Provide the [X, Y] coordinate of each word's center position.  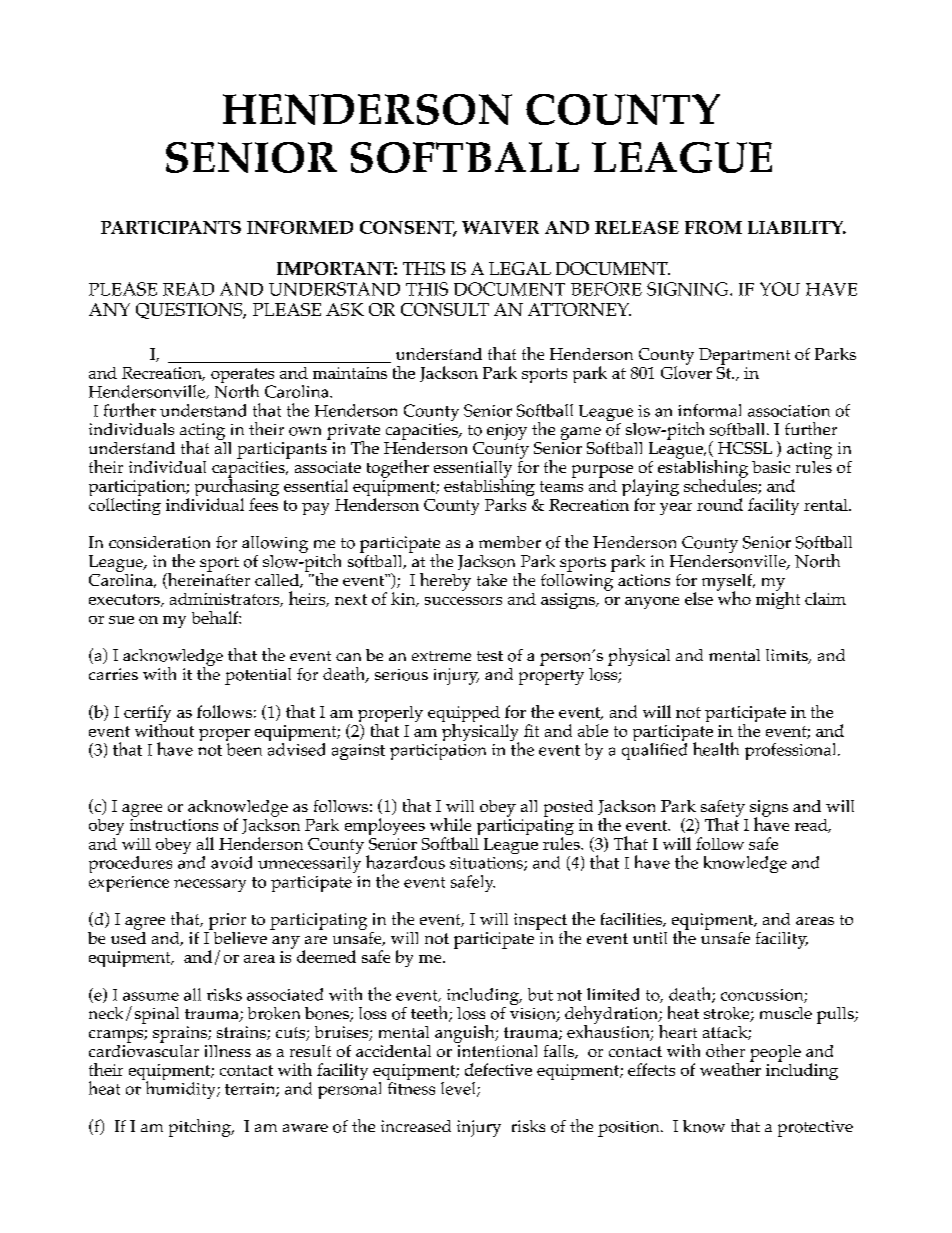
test [490, 656]
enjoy [507, 432]
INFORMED [300, 227]
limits [788, 656]
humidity [180, 1089]
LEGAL [520, 268]
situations [487, 864]
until [650, 938]
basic [771, 467]
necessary [210, 885]
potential [258, 676]
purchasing [237, 487]
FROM [713, 227]
